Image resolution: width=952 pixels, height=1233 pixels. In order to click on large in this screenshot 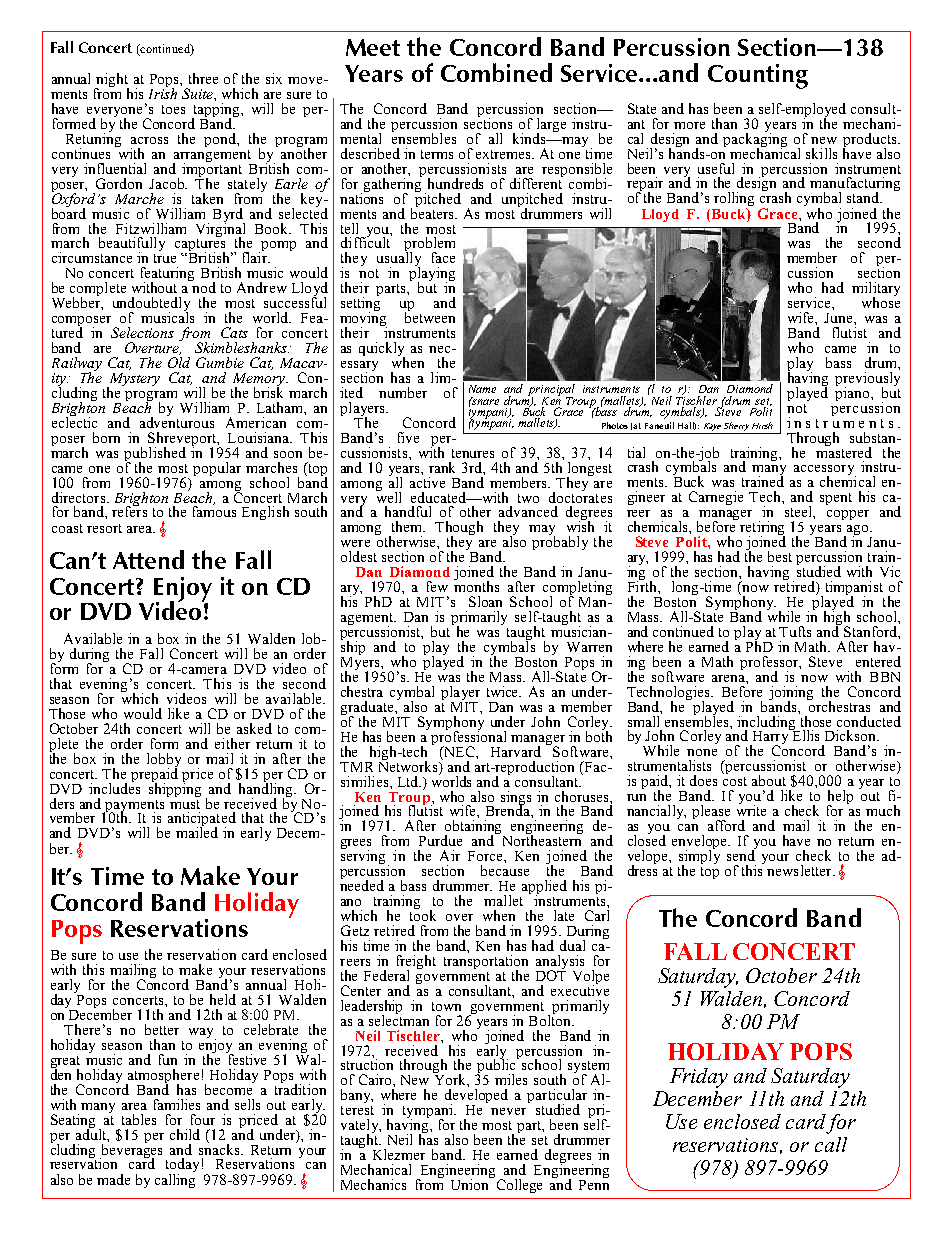, I will do `click(551, 126)`.
